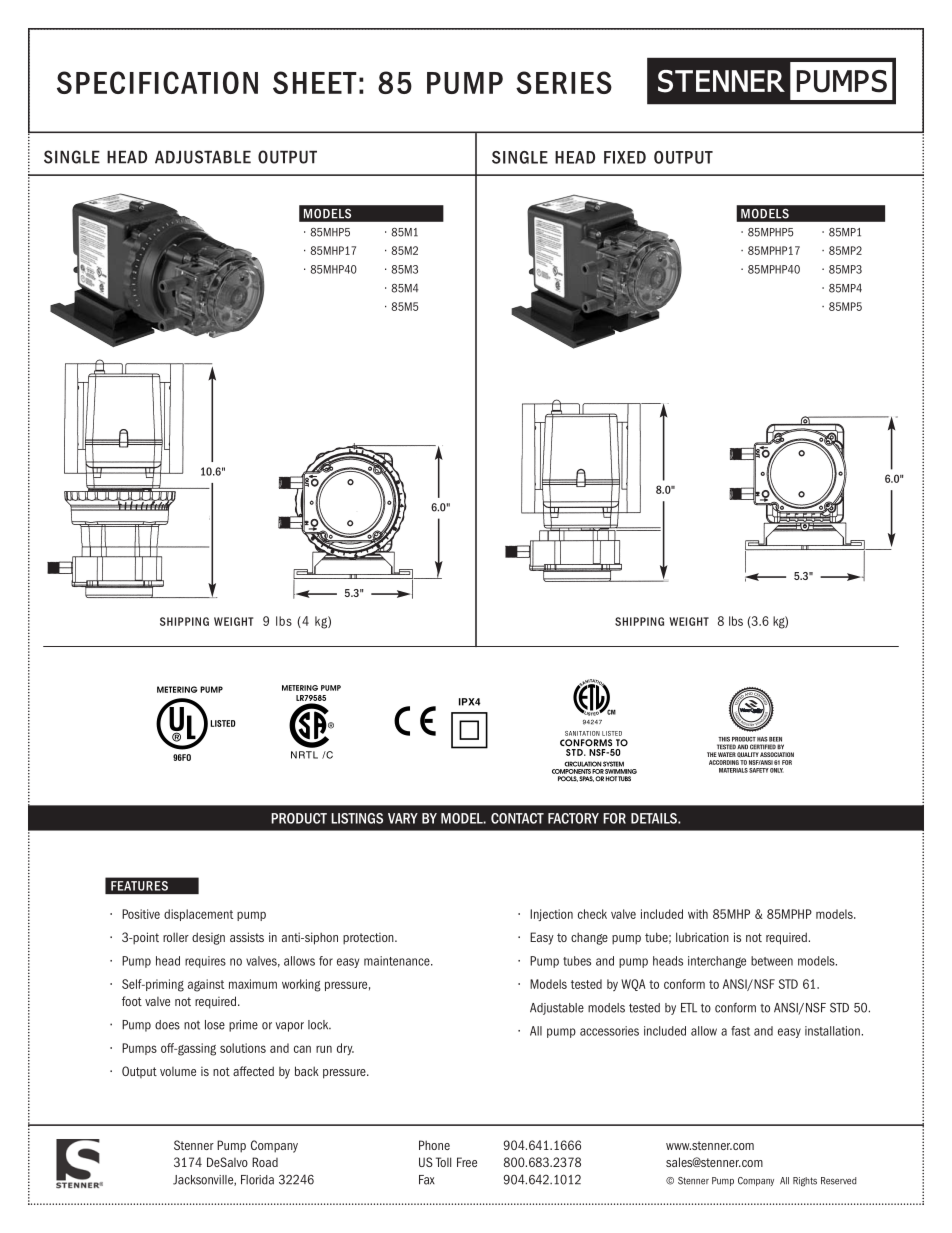 Image resolution: width=952 pixels, height=1233 pixels. I want to click on Free, so click(467, 1162).
